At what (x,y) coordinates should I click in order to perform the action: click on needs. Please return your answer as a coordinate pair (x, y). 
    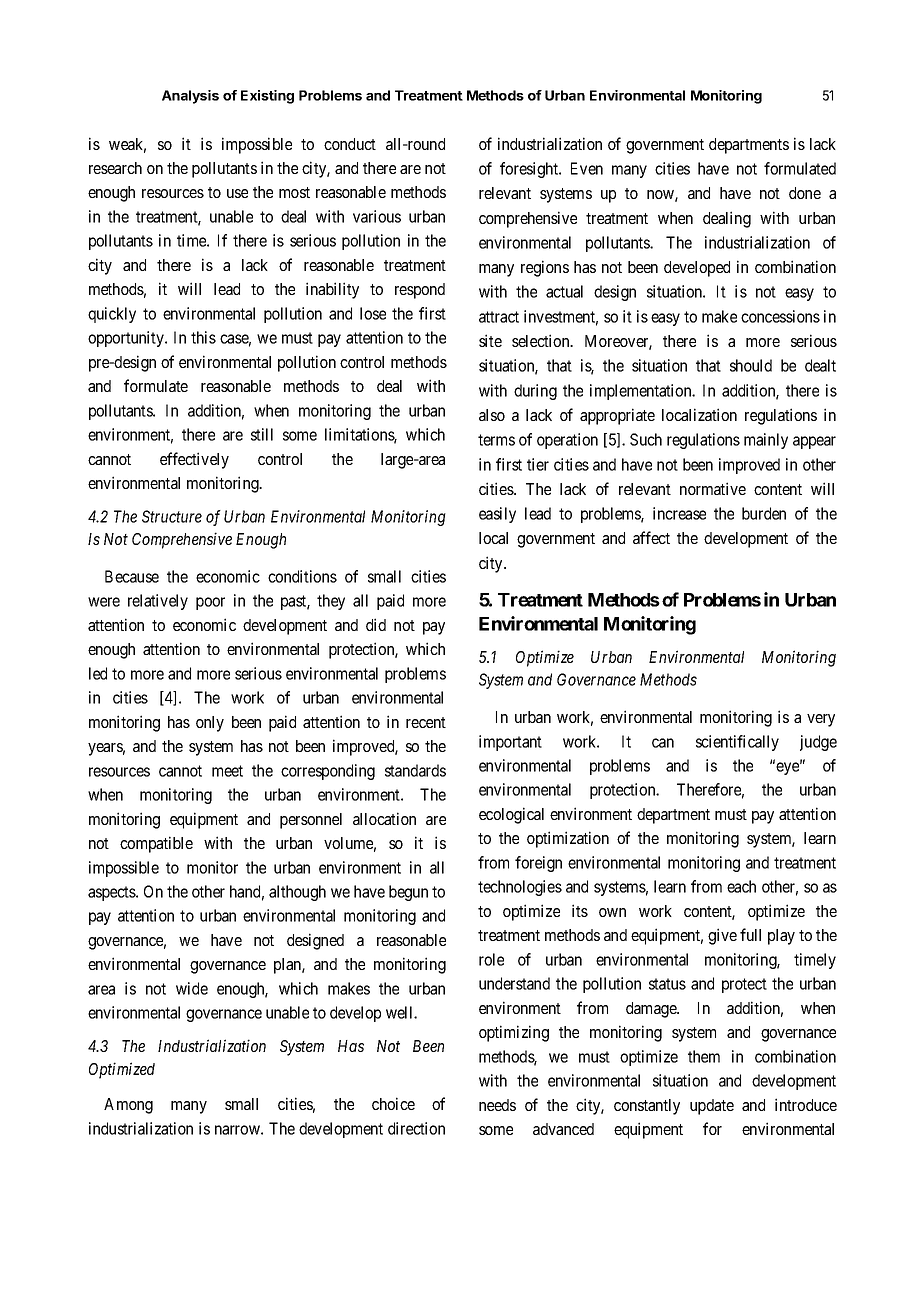
    Looking at the image, I should click on (497, 1105).
